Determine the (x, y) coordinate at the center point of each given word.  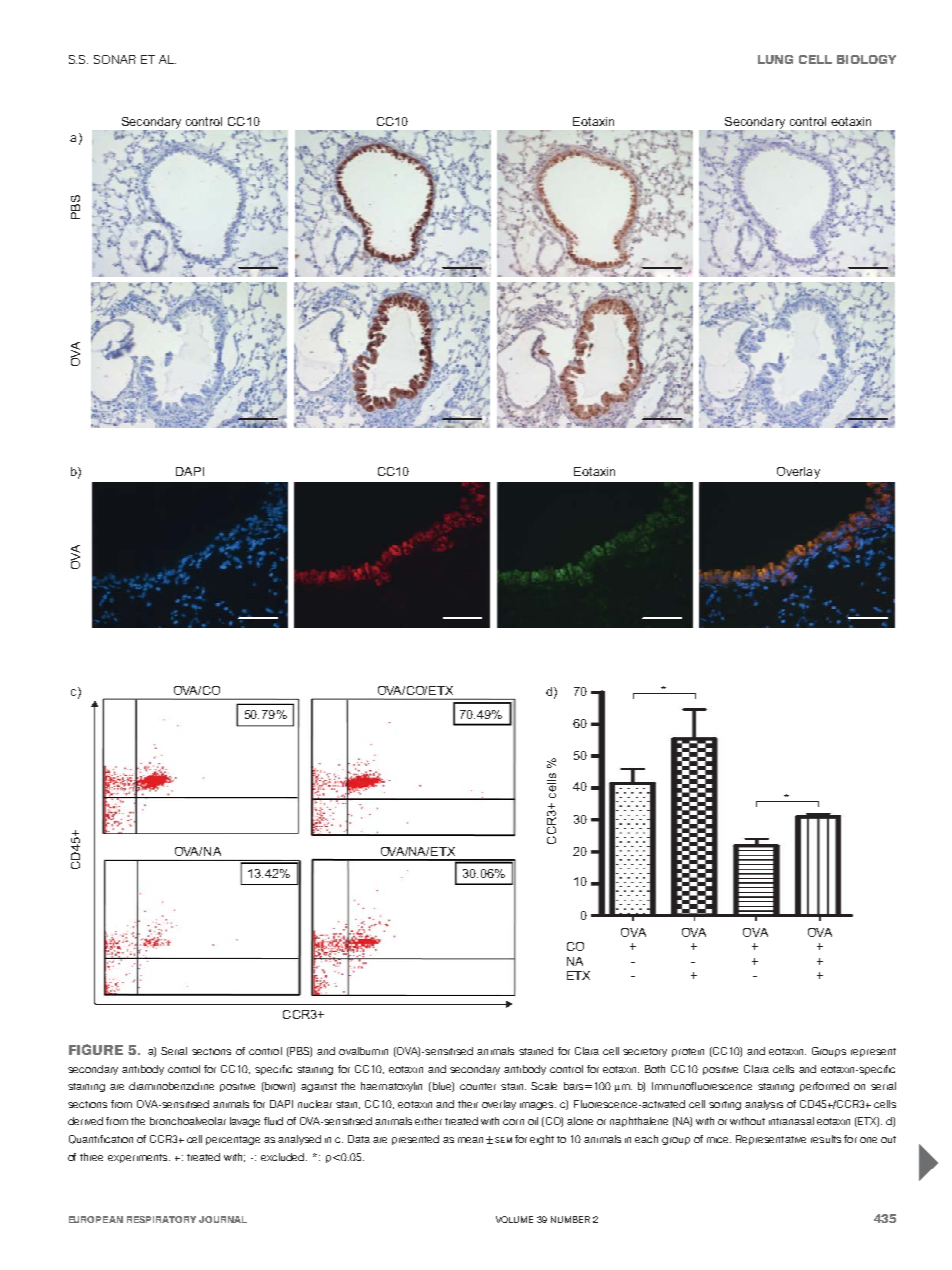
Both (655, 1069)
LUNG (775, 59)
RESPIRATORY (161, 1219)
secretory (645, 1052)
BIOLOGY (866, 59)
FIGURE (96, 1049)
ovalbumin (363, 1051)
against (319, 1087)
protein (688, 1052)
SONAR (115, 59)
